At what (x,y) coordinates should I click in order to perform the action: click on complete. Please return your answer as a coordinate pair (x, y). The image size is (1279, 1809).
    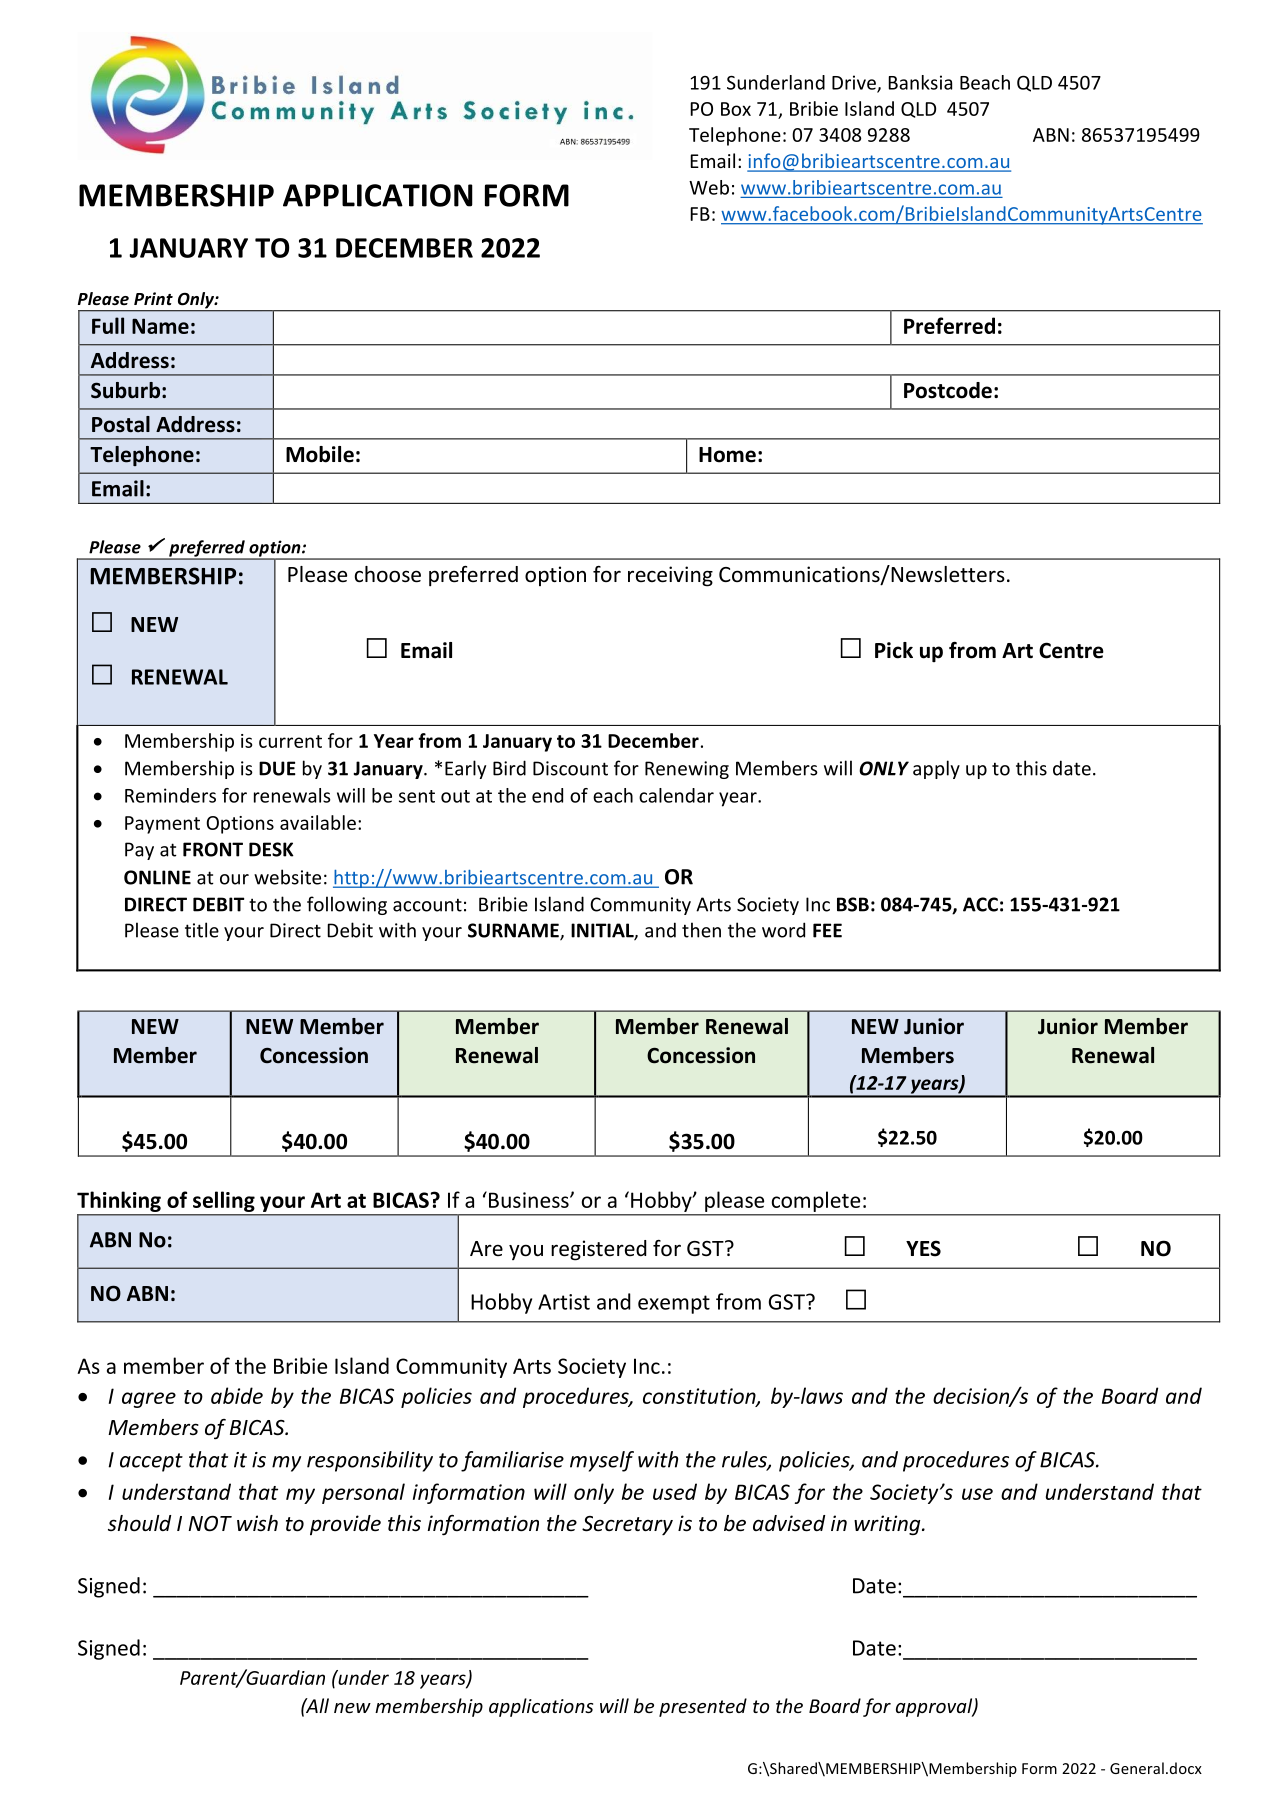
    Looking at the image, I should click on (816, 1203).
